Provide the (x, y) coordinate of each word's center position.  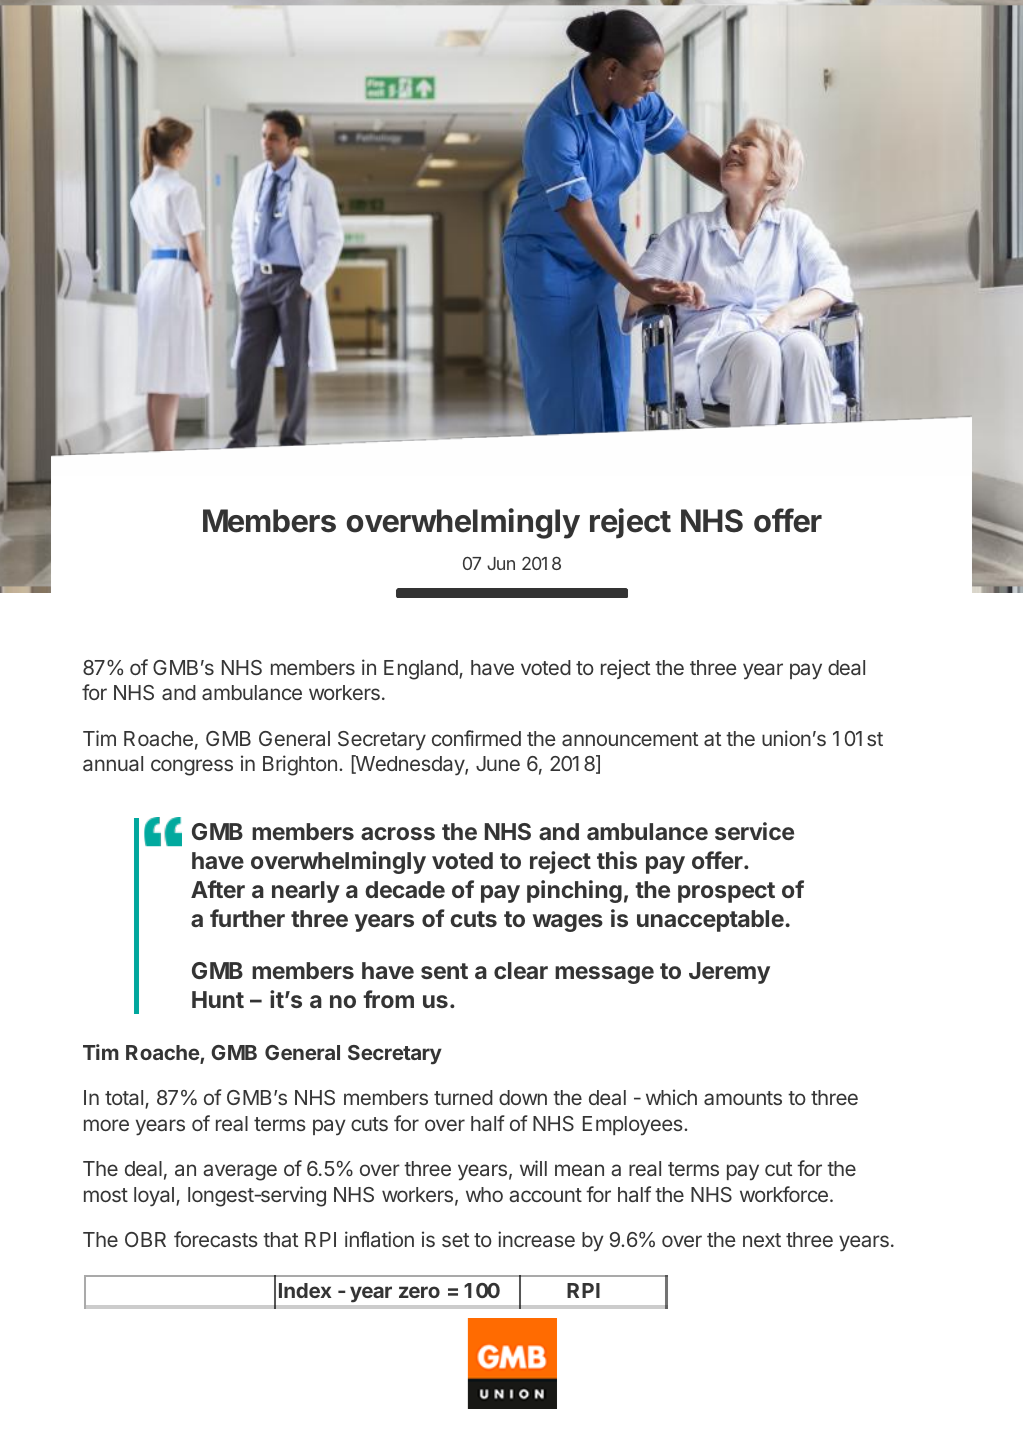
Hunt (218, 999)
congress (192, 767)
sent (444, 971)
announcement (630, 739)
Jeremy (729, 973)
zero (419, 1292)
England (422, 670)
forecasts (216, 1239)
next (762, 1240)
